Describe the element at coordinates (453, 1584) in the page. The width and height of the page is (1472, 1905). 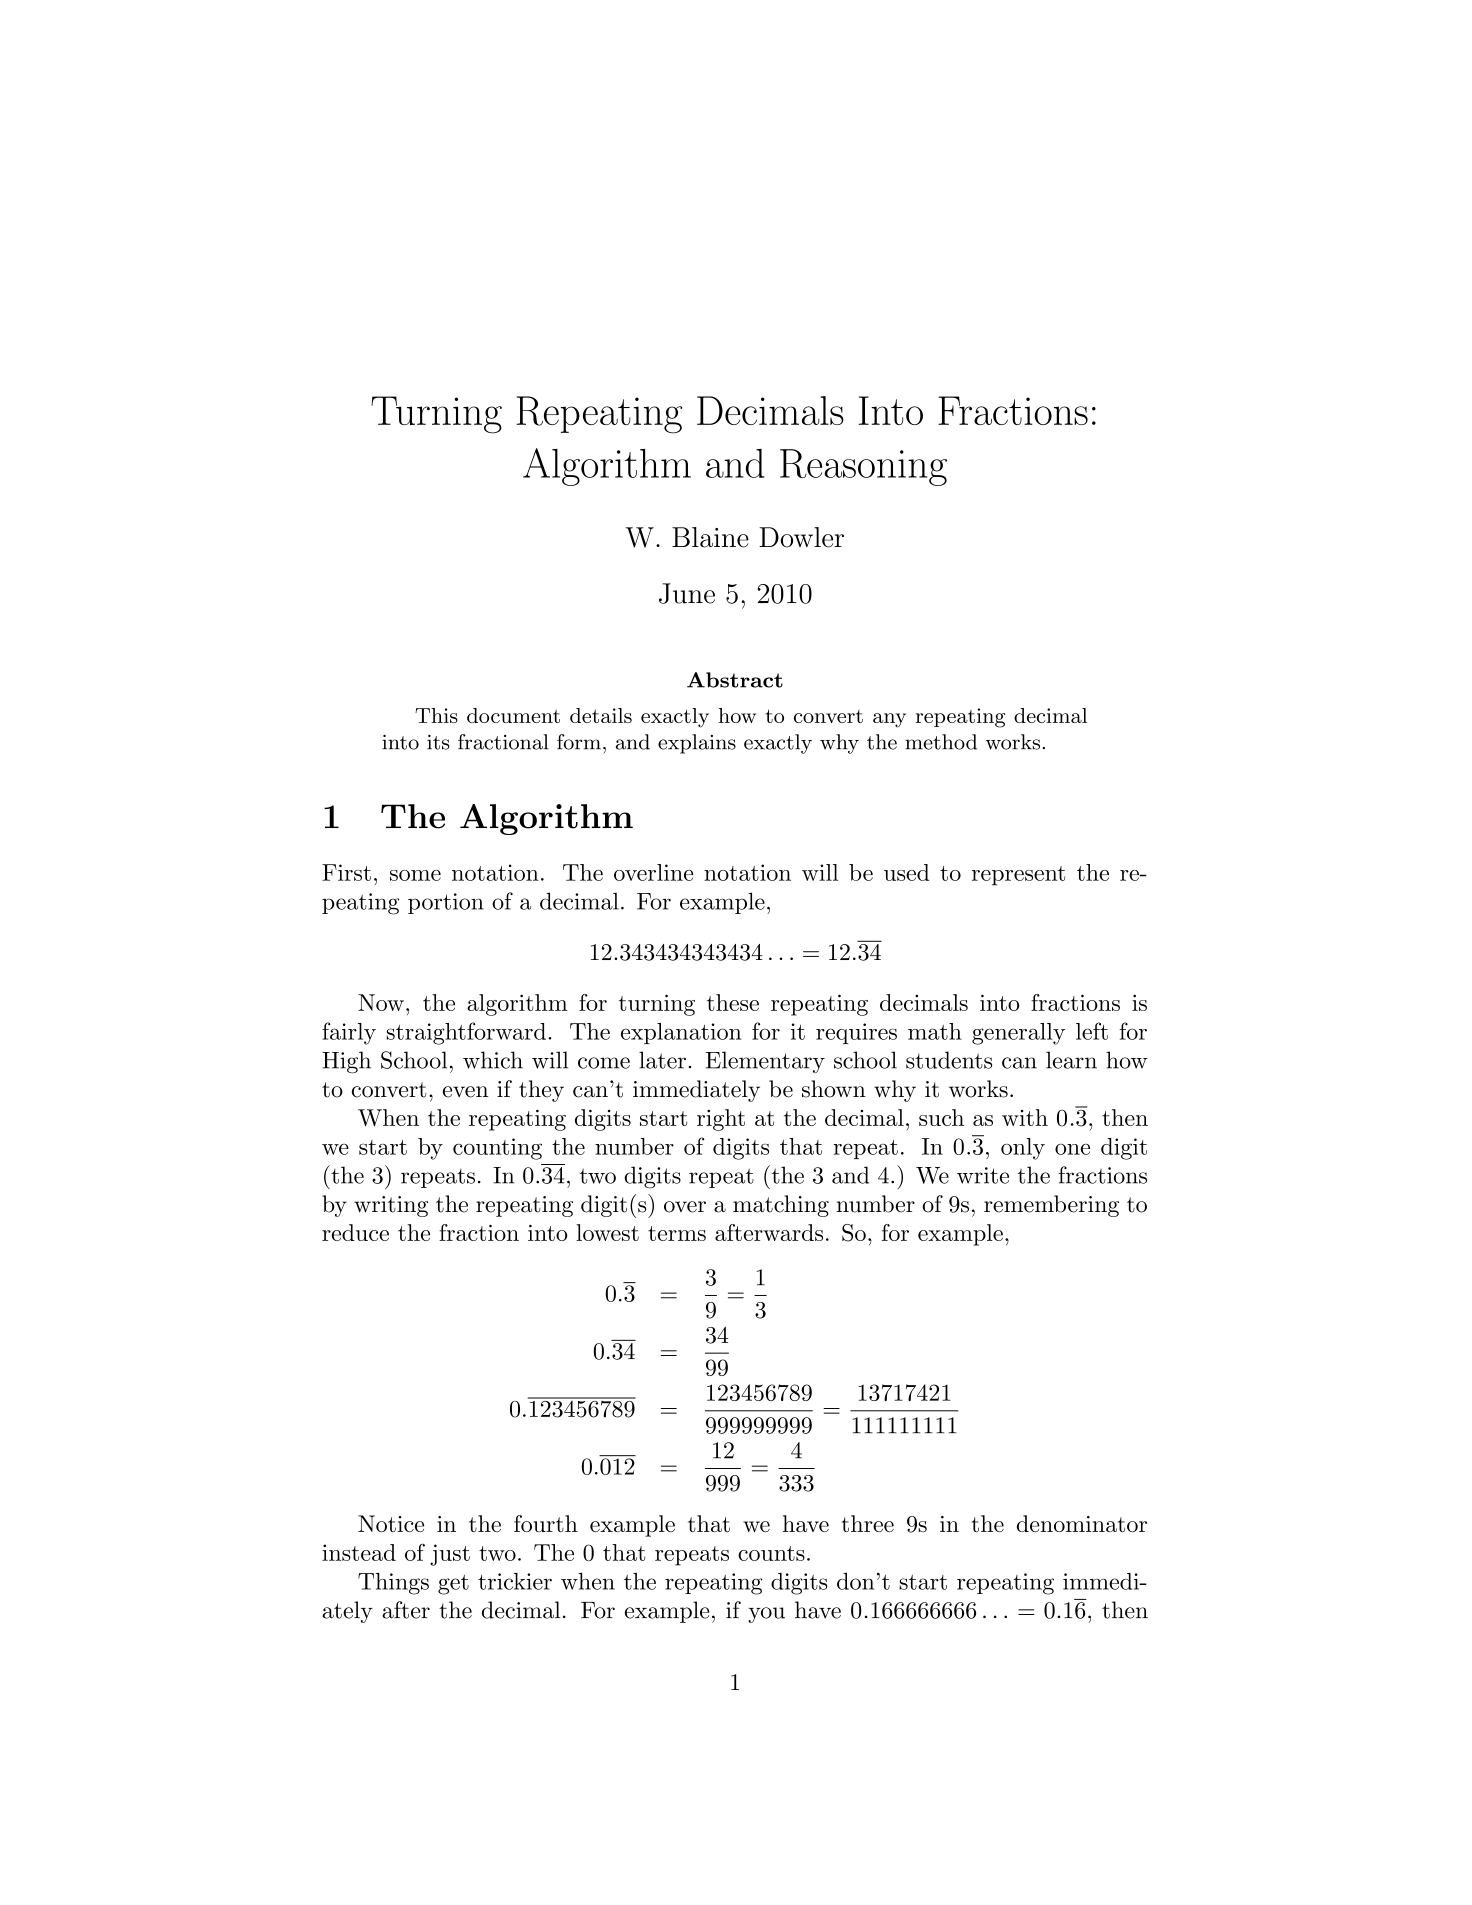
I see `get` at that location.
